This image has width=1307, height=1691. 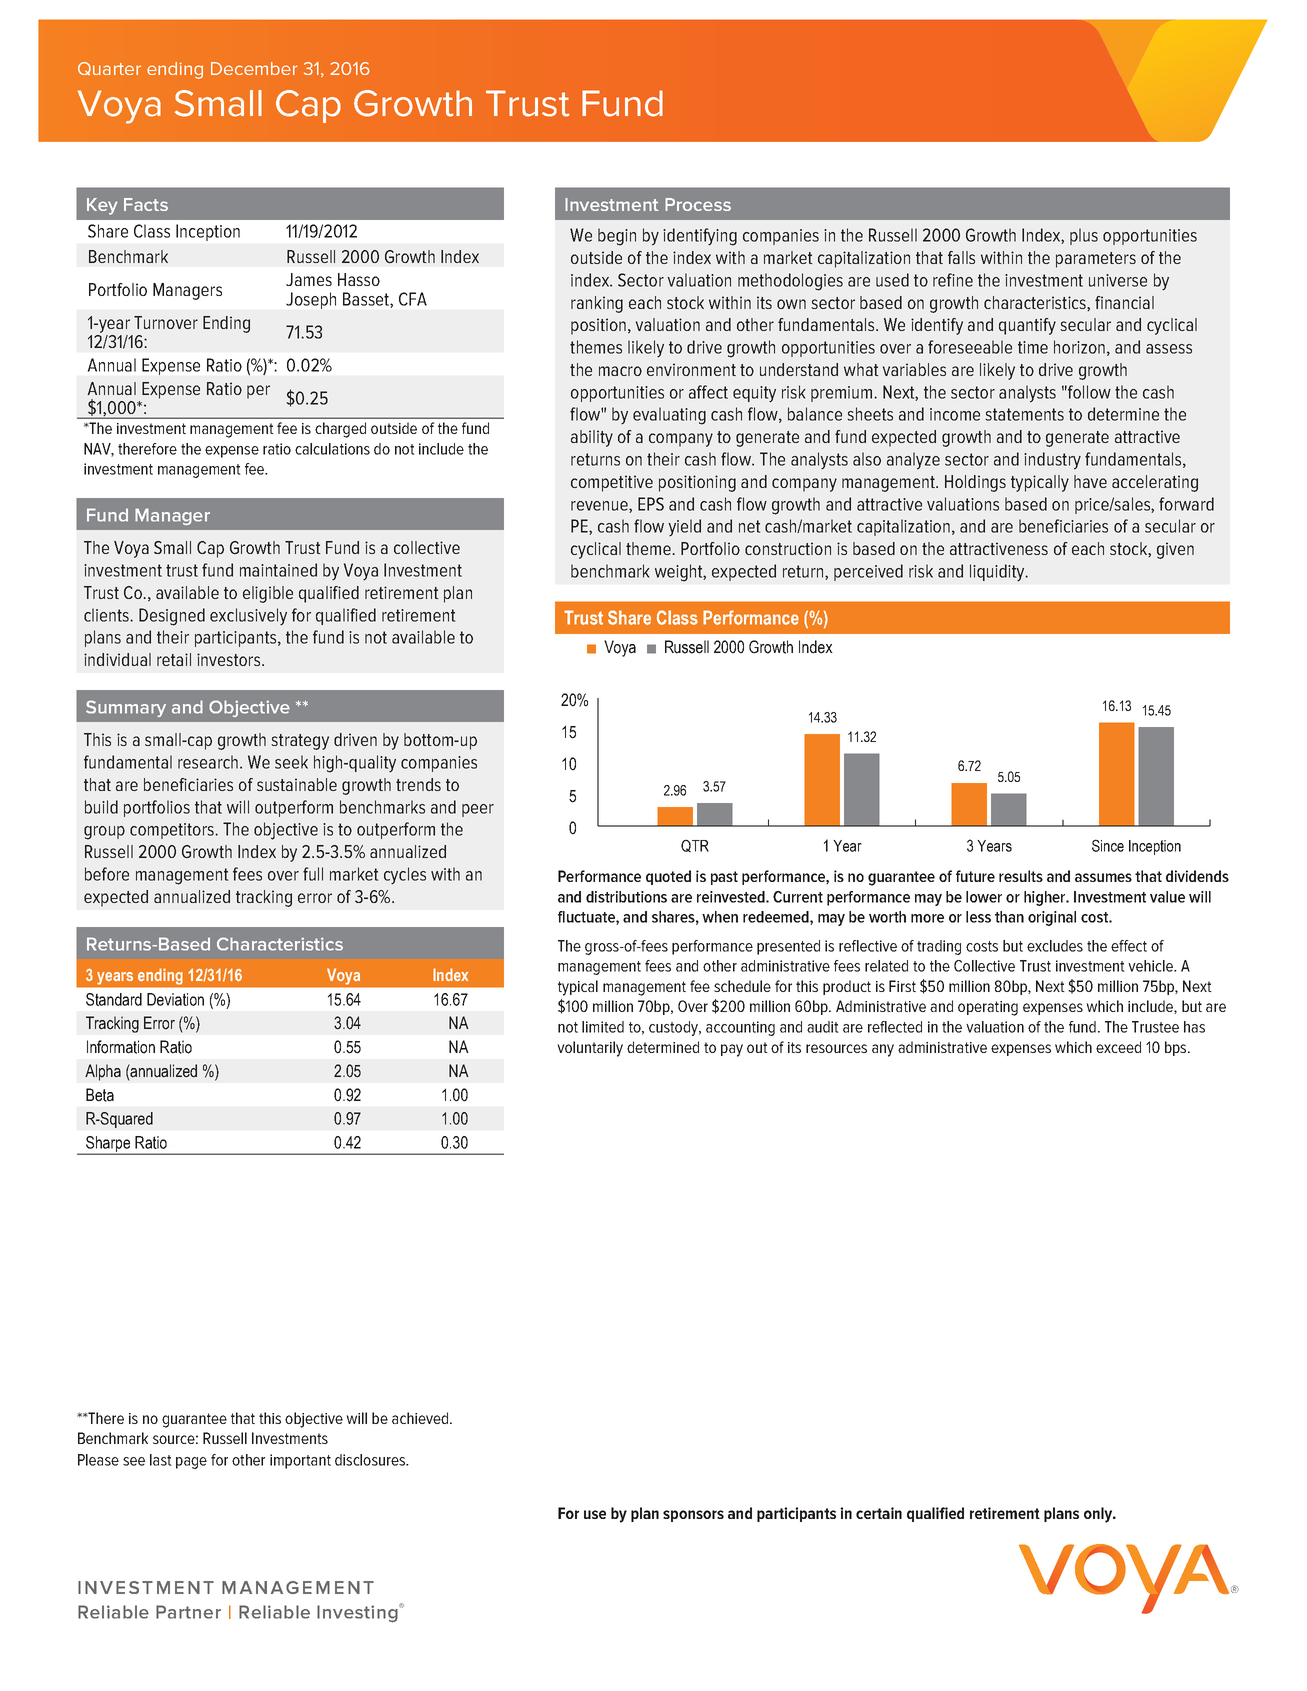 What do you see at coordinates (188, 1612) in the image?
I see `Partner` at bounding box center [188, 1612].
